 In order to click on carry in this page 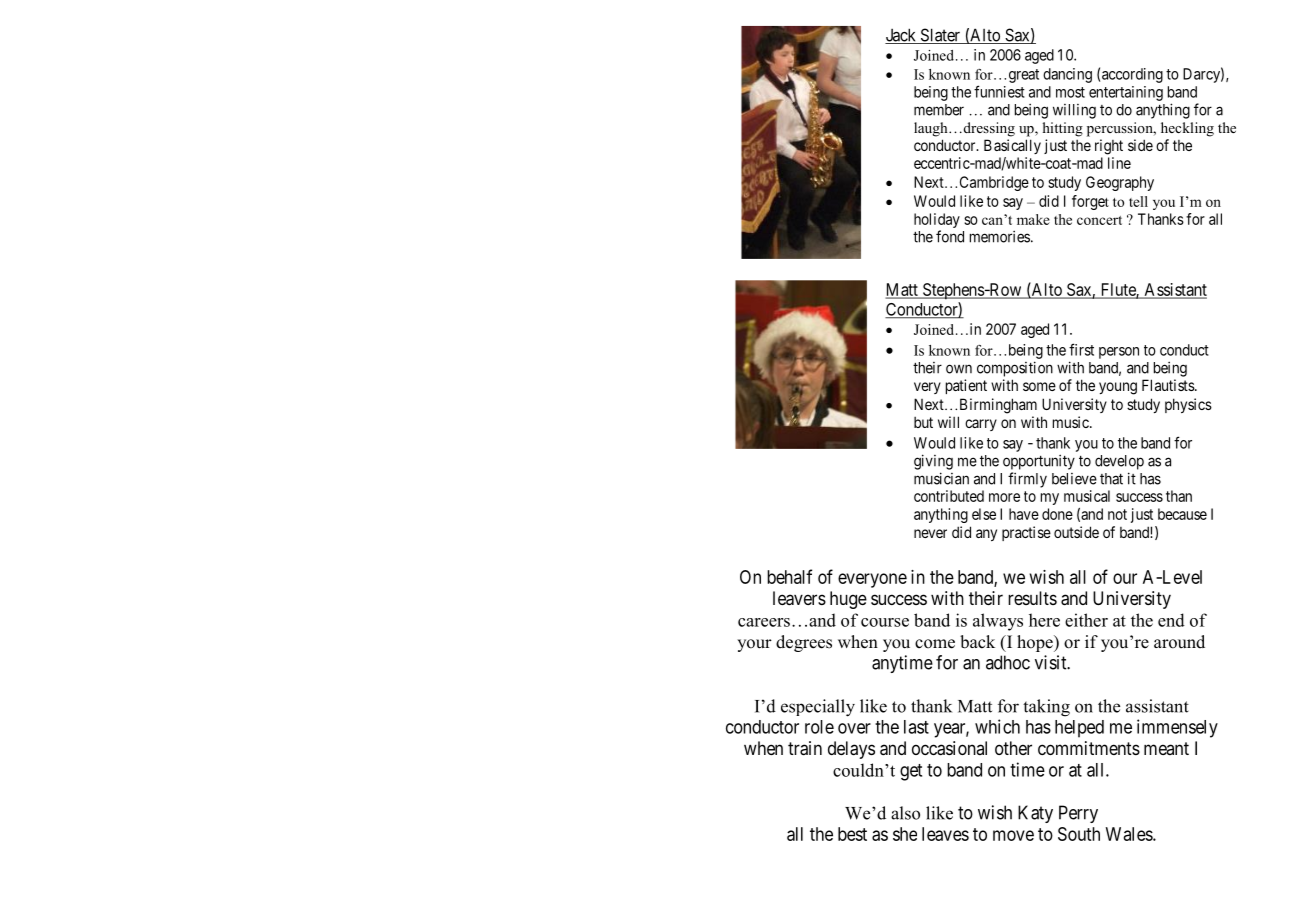, I will do `click(981, 425)`.
